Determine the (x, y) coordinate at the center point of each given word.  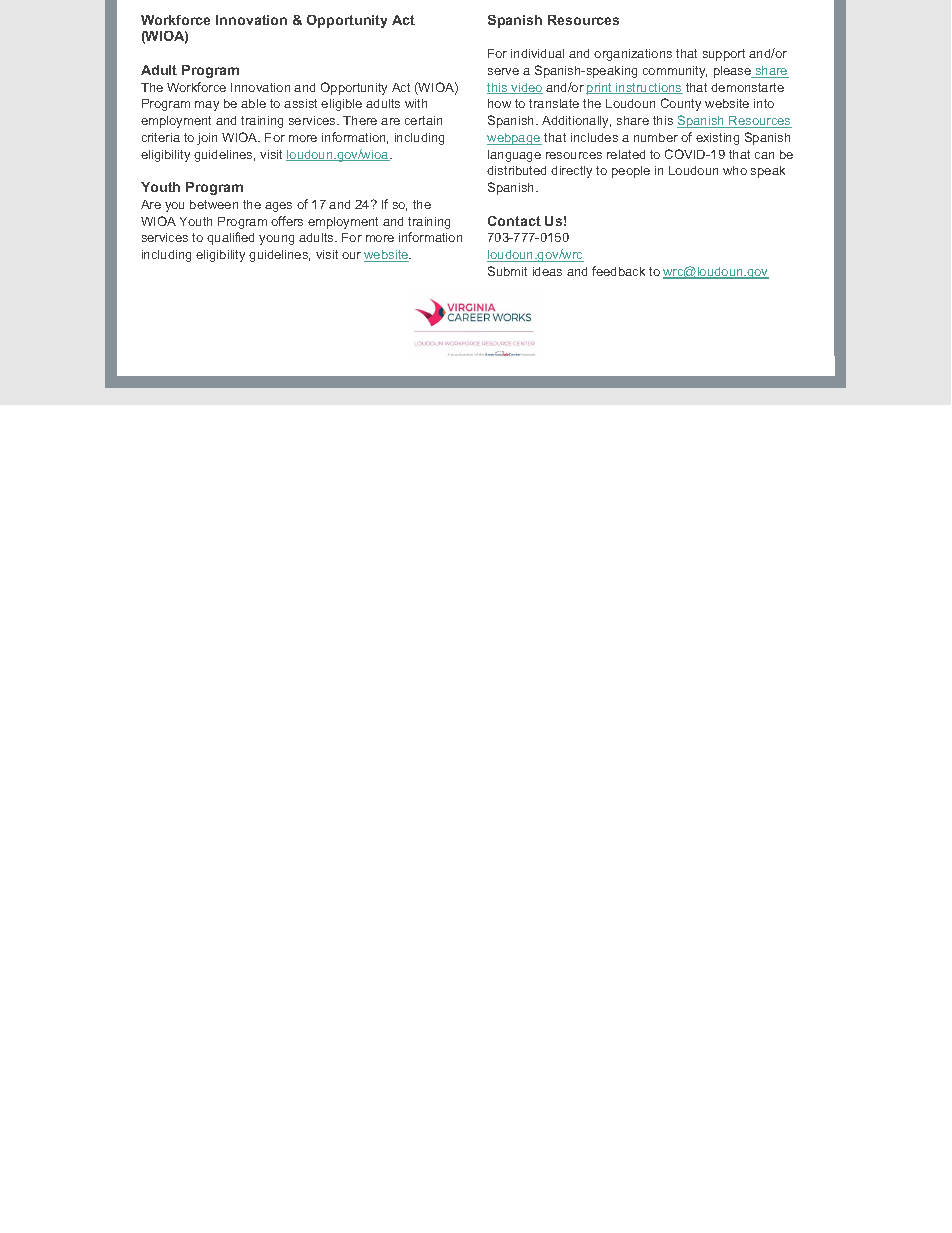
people (631, 172)
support (724, 55)
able (253, 103)
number (656, 137)
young (276, 240)
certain (423, 120)
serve (503, 71)
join (207, 139)
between (214, 204)
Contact (514, 221)
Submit (507, 271)
